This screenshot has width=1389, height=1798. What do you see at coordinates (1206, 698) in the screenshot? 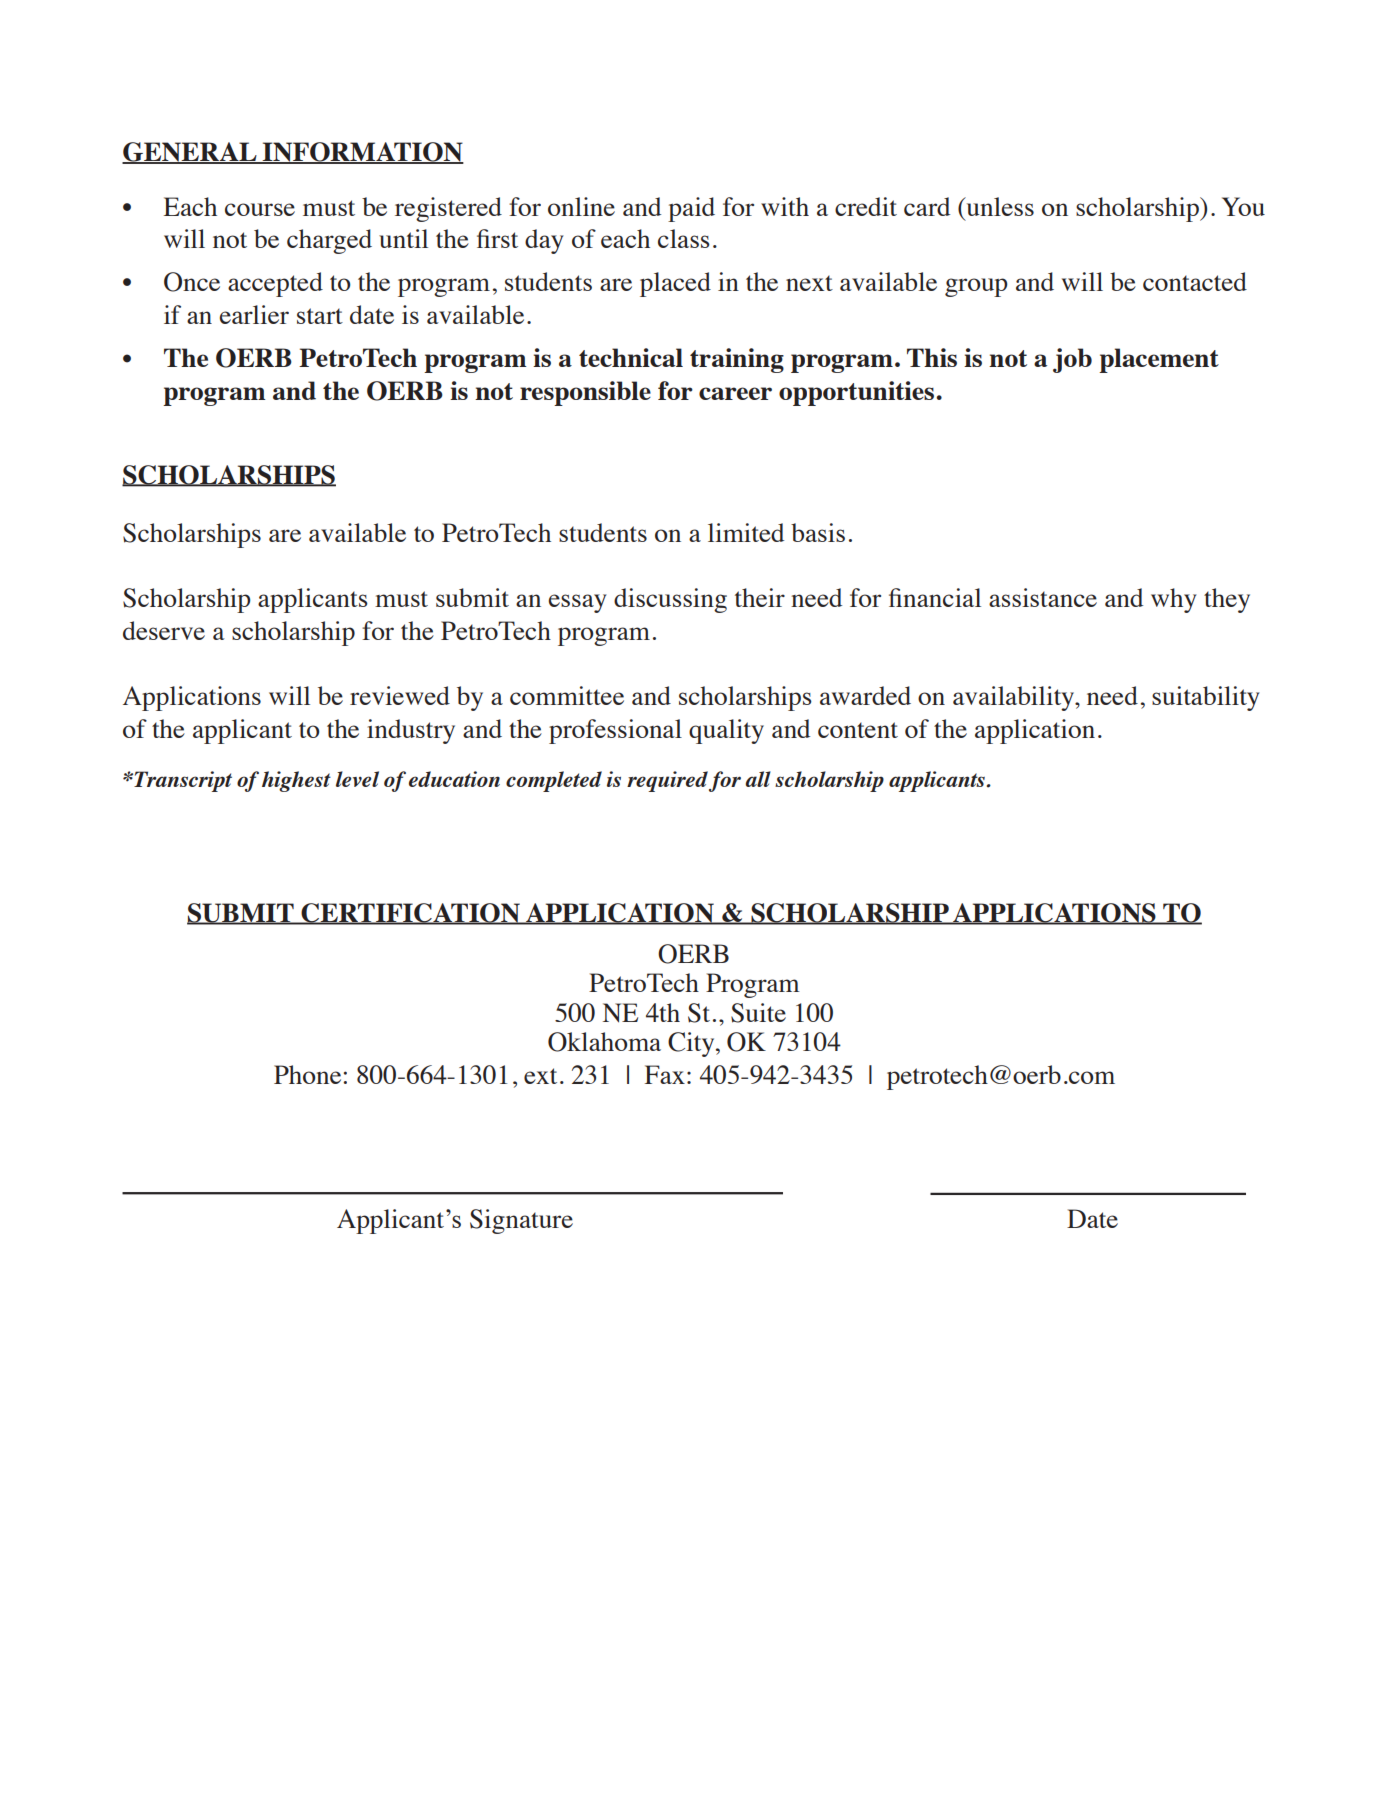
I see `suitability` at bounding box center [1206, 698].
